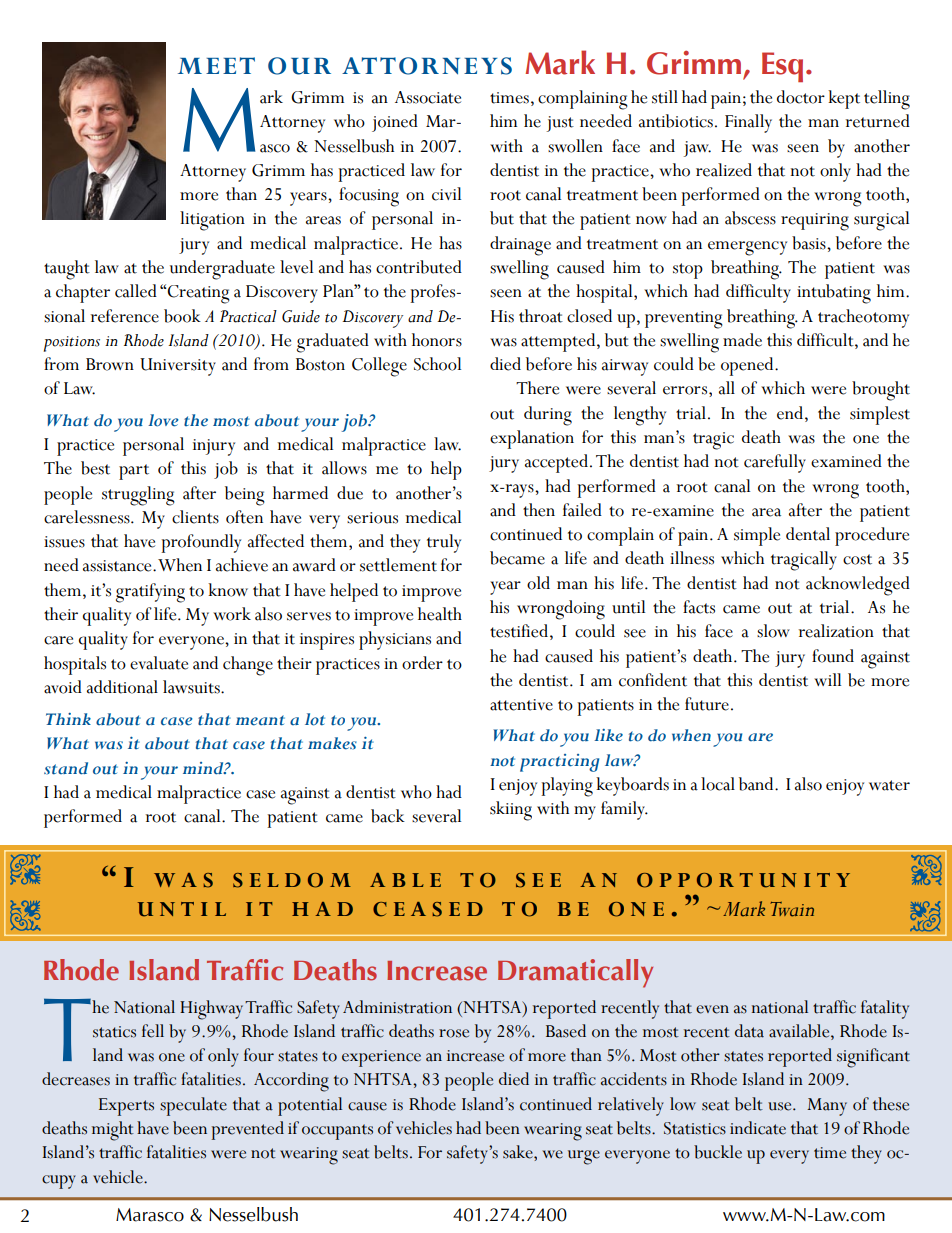 Image resolution: width=952 pixels, height=1233 pixels. What do you see at coordinates (182, 316) in the page?
I see `book` at bounding box center [182, 316].
